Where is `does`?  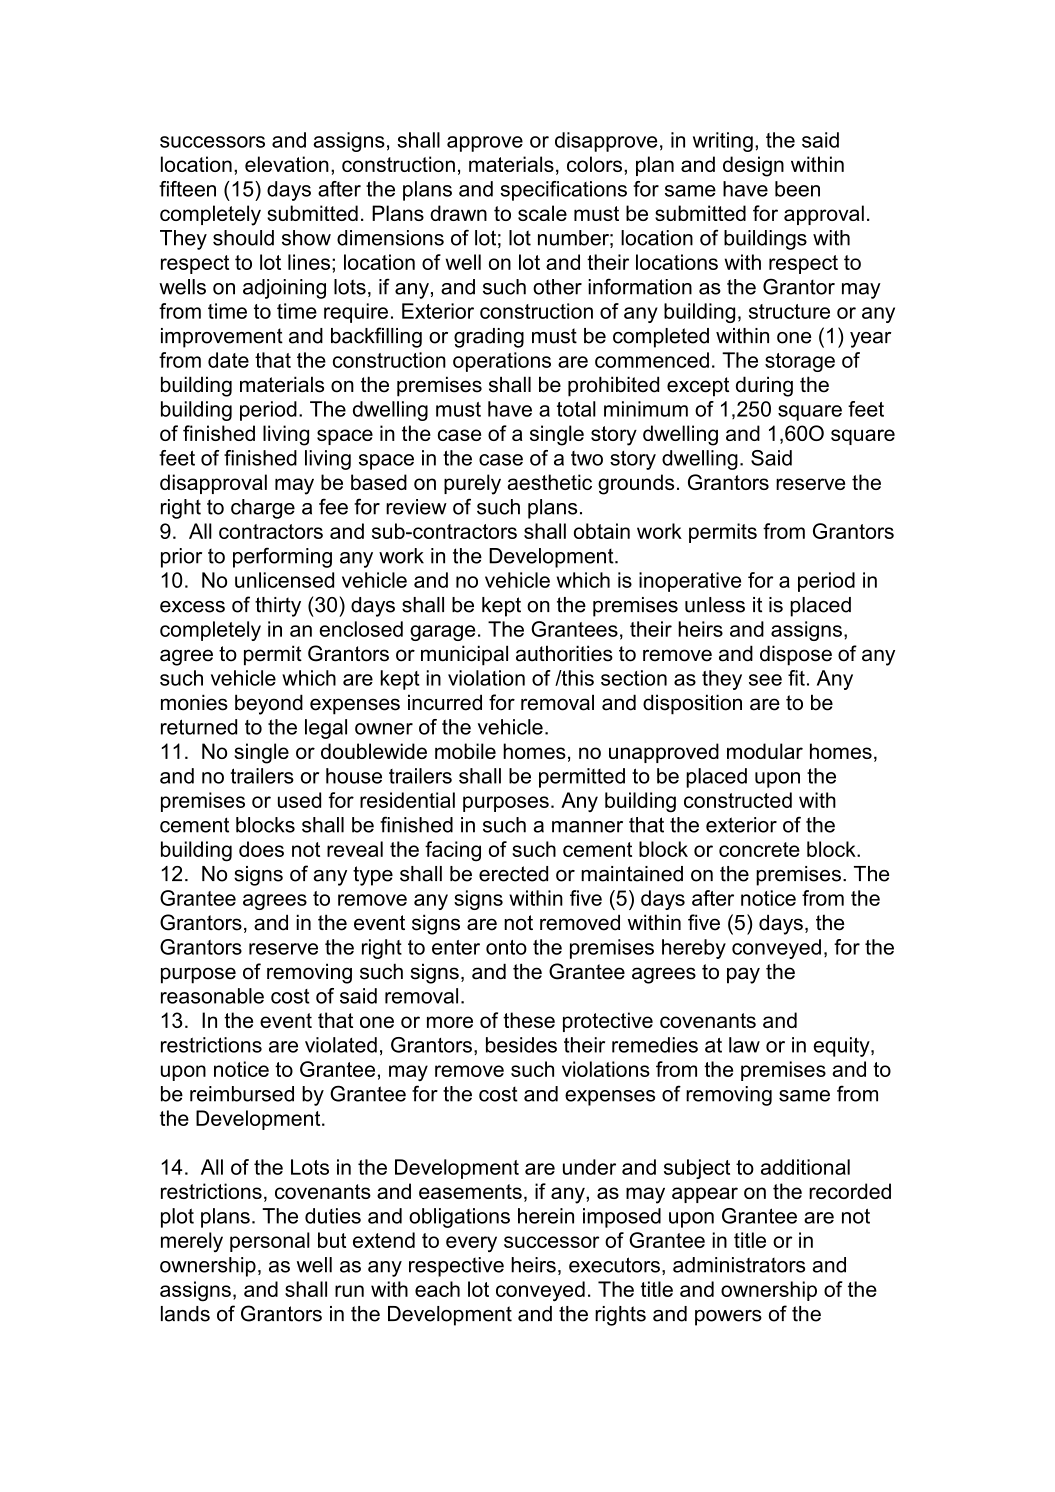
does is located at coordinates (261, 849).
